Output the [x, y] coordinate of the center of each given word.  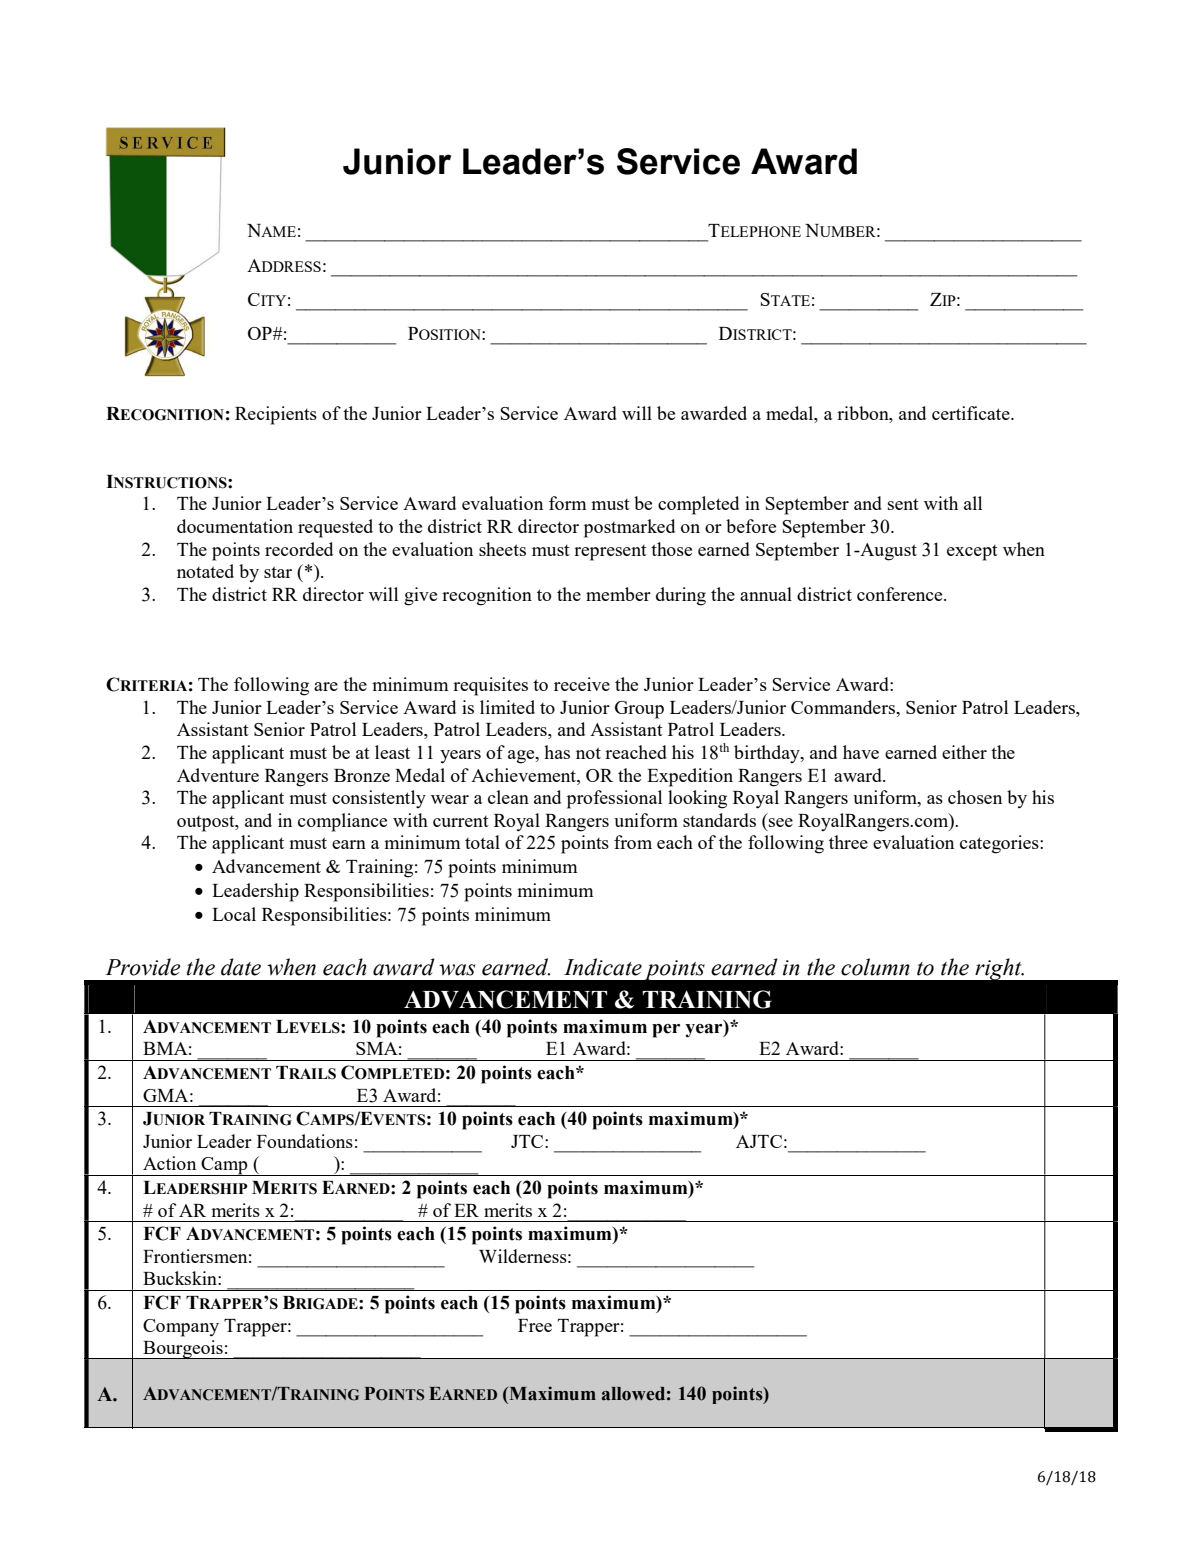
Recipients [276, 415]
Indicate [603, 967]
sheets [502, 549]
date [241, 967]
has [557, 752]
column [875, 967]
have [861, 752]
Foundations [305, 1141]
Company [181, 1328]
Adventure [218, 775]
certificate [972, 413]
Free [535, 1325]
